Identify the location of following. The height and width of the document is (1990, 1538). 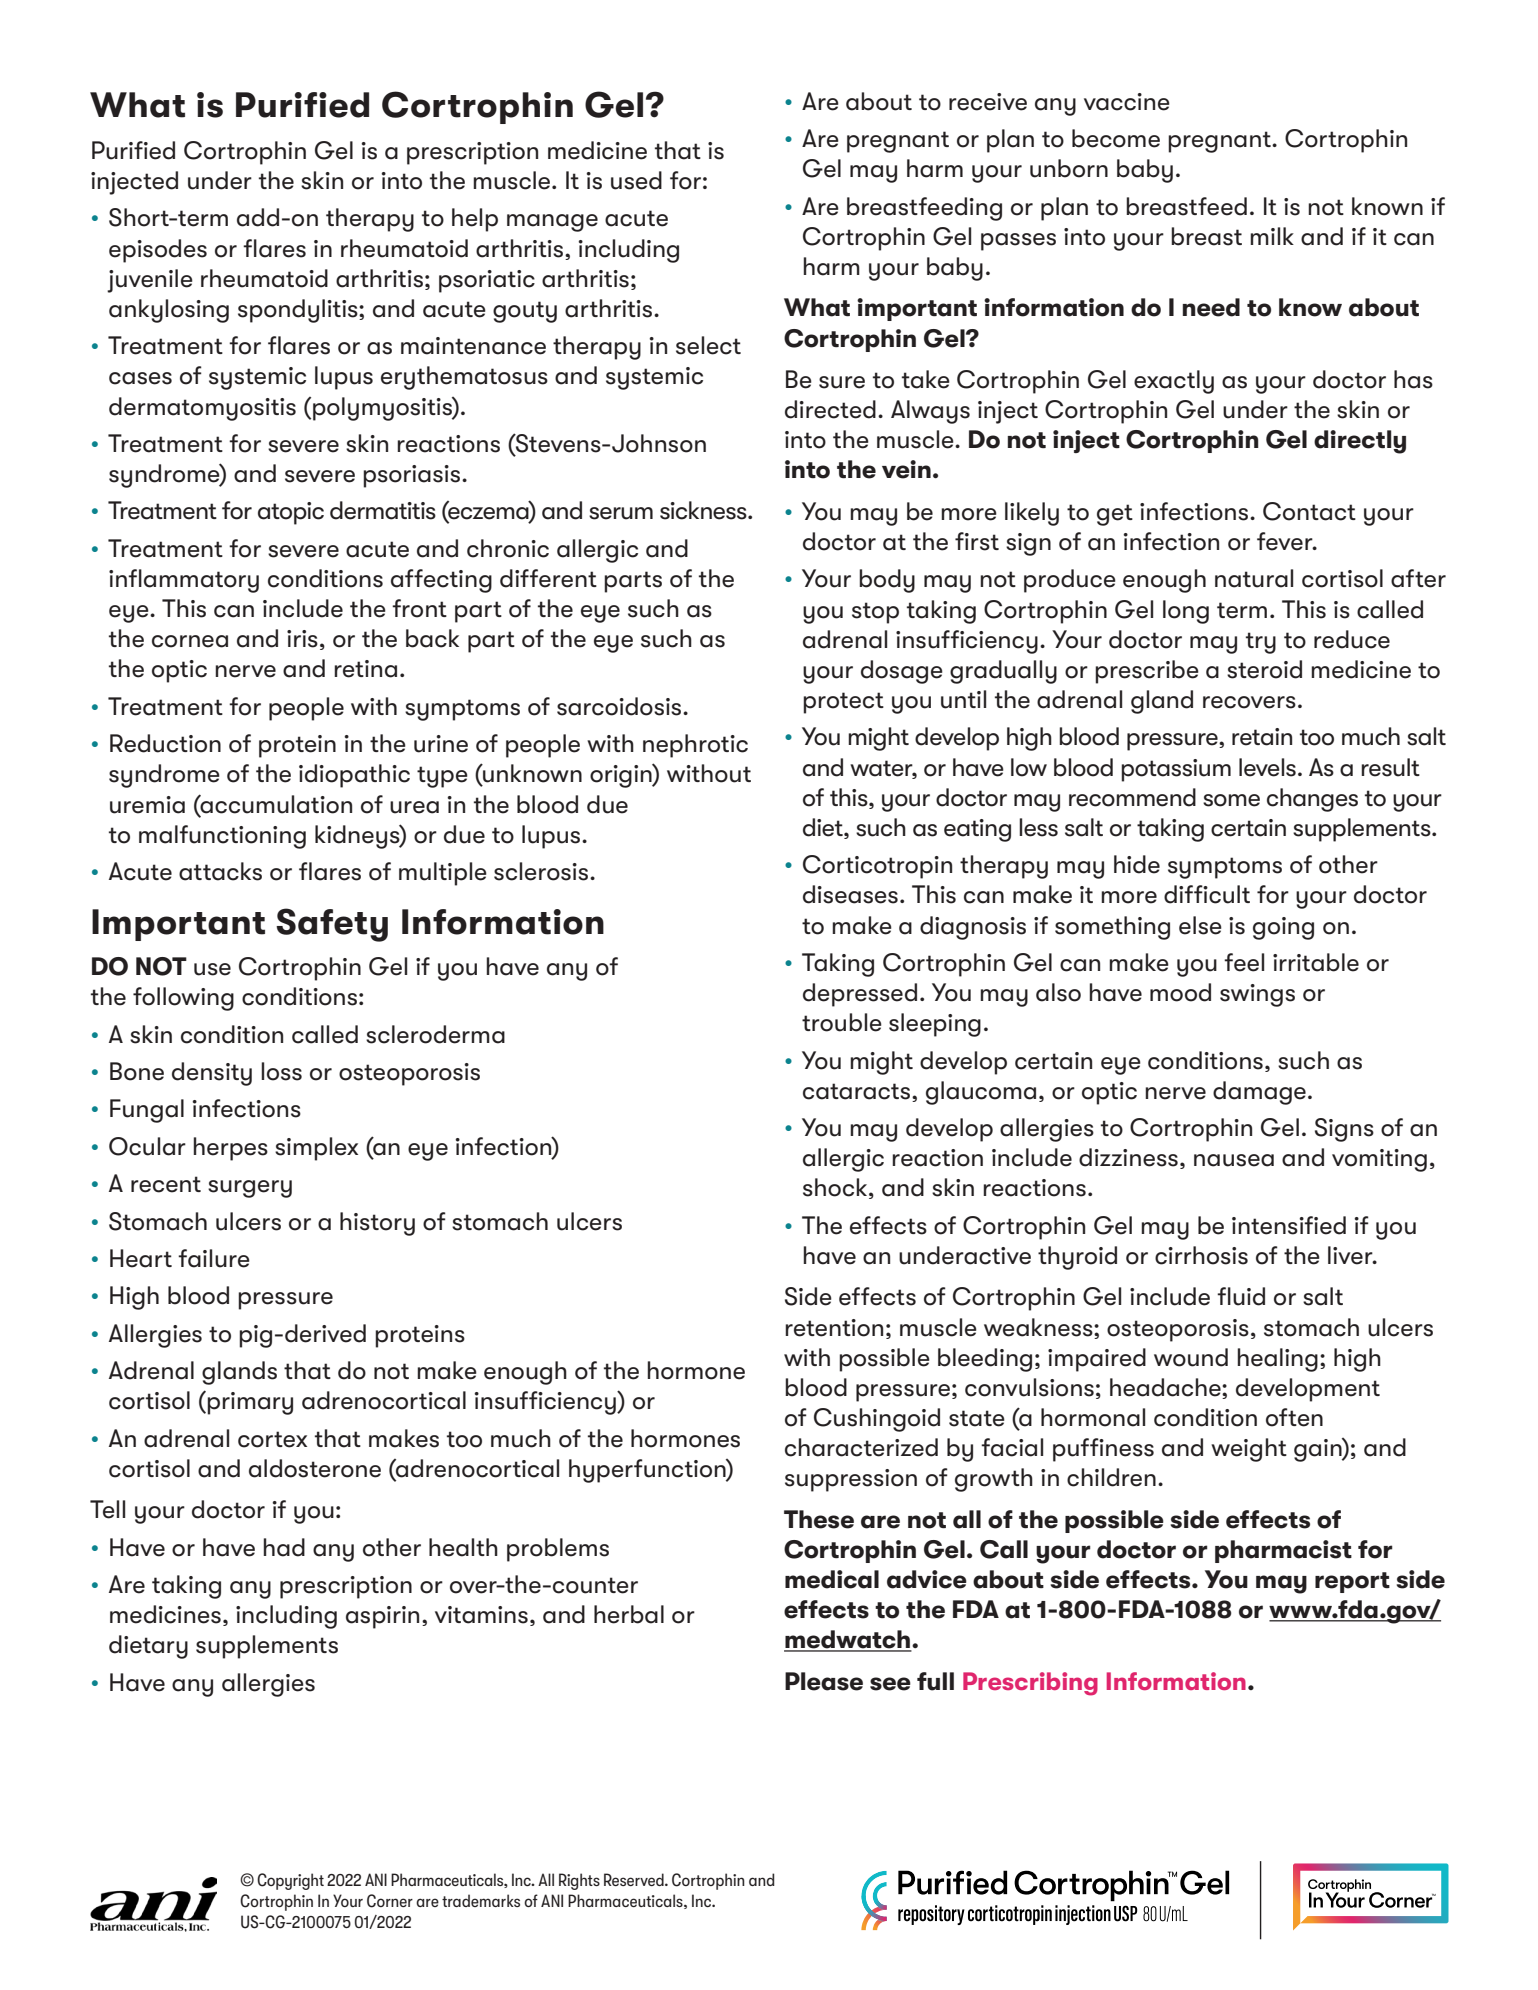
(183, 999).
